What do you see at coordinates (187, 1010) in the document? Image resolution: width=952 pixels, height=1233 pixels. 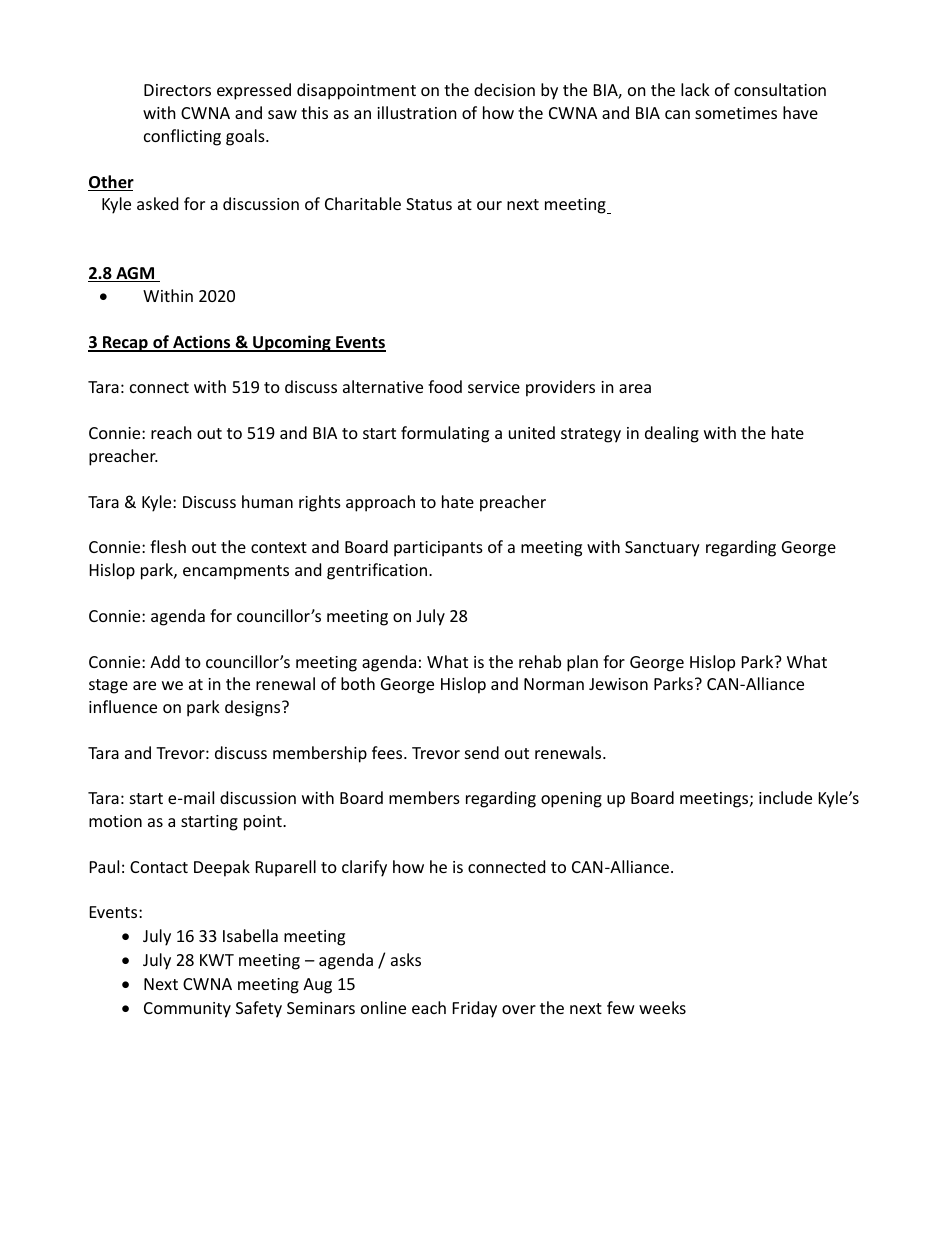 I see `Community` at bounding box center [187, 1010].
